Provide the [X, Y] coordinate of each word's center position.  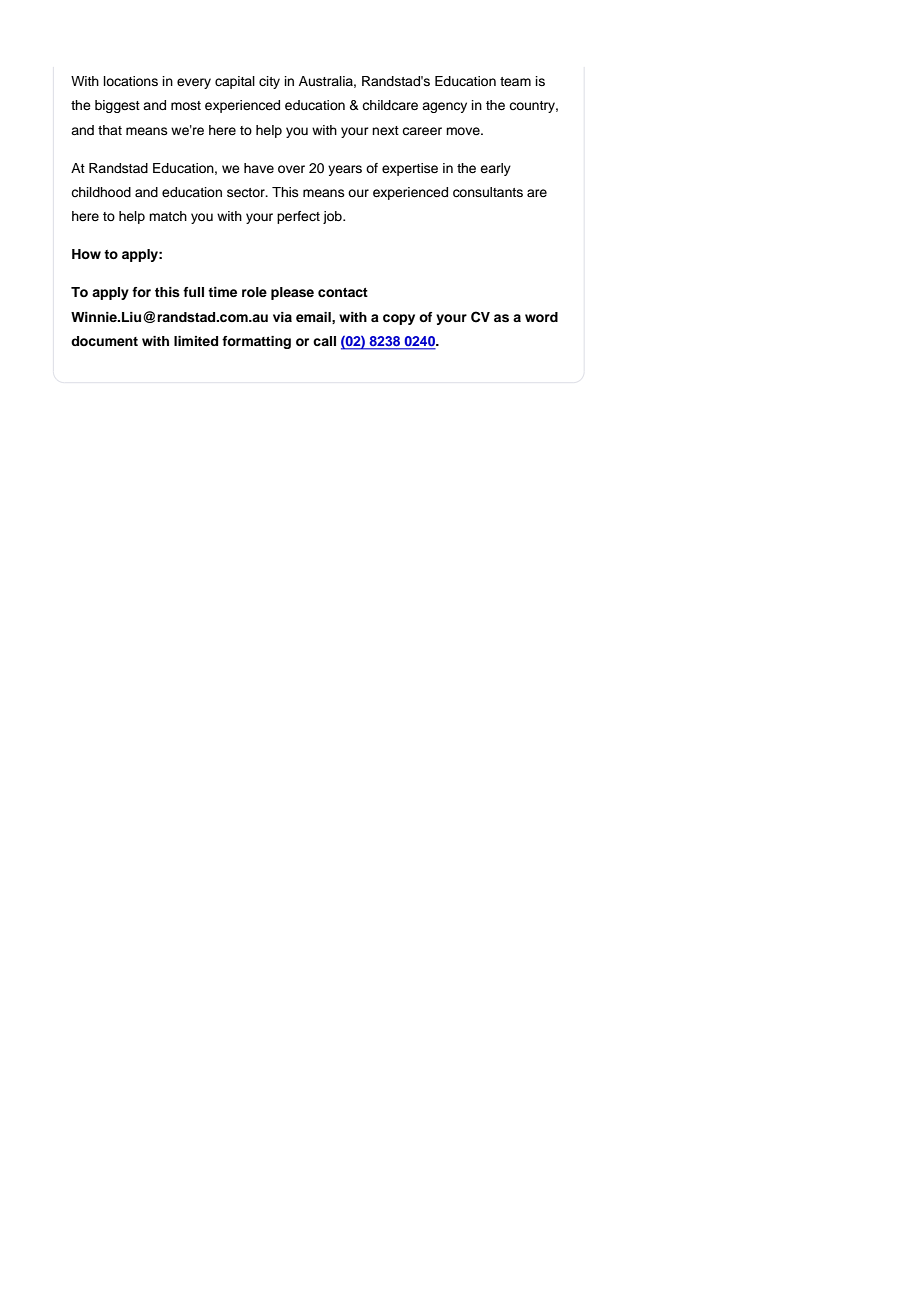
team [515, 81]
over [291, 169]
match [168, 216]
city [269, 82]
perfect [298, 217]
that [110, 130]
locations [131, 81]
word [541, 317]
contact [343, 292]
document [104, 341]
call [324, 341]
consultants [488, 192]
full [193, 292]
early [495, 169]
